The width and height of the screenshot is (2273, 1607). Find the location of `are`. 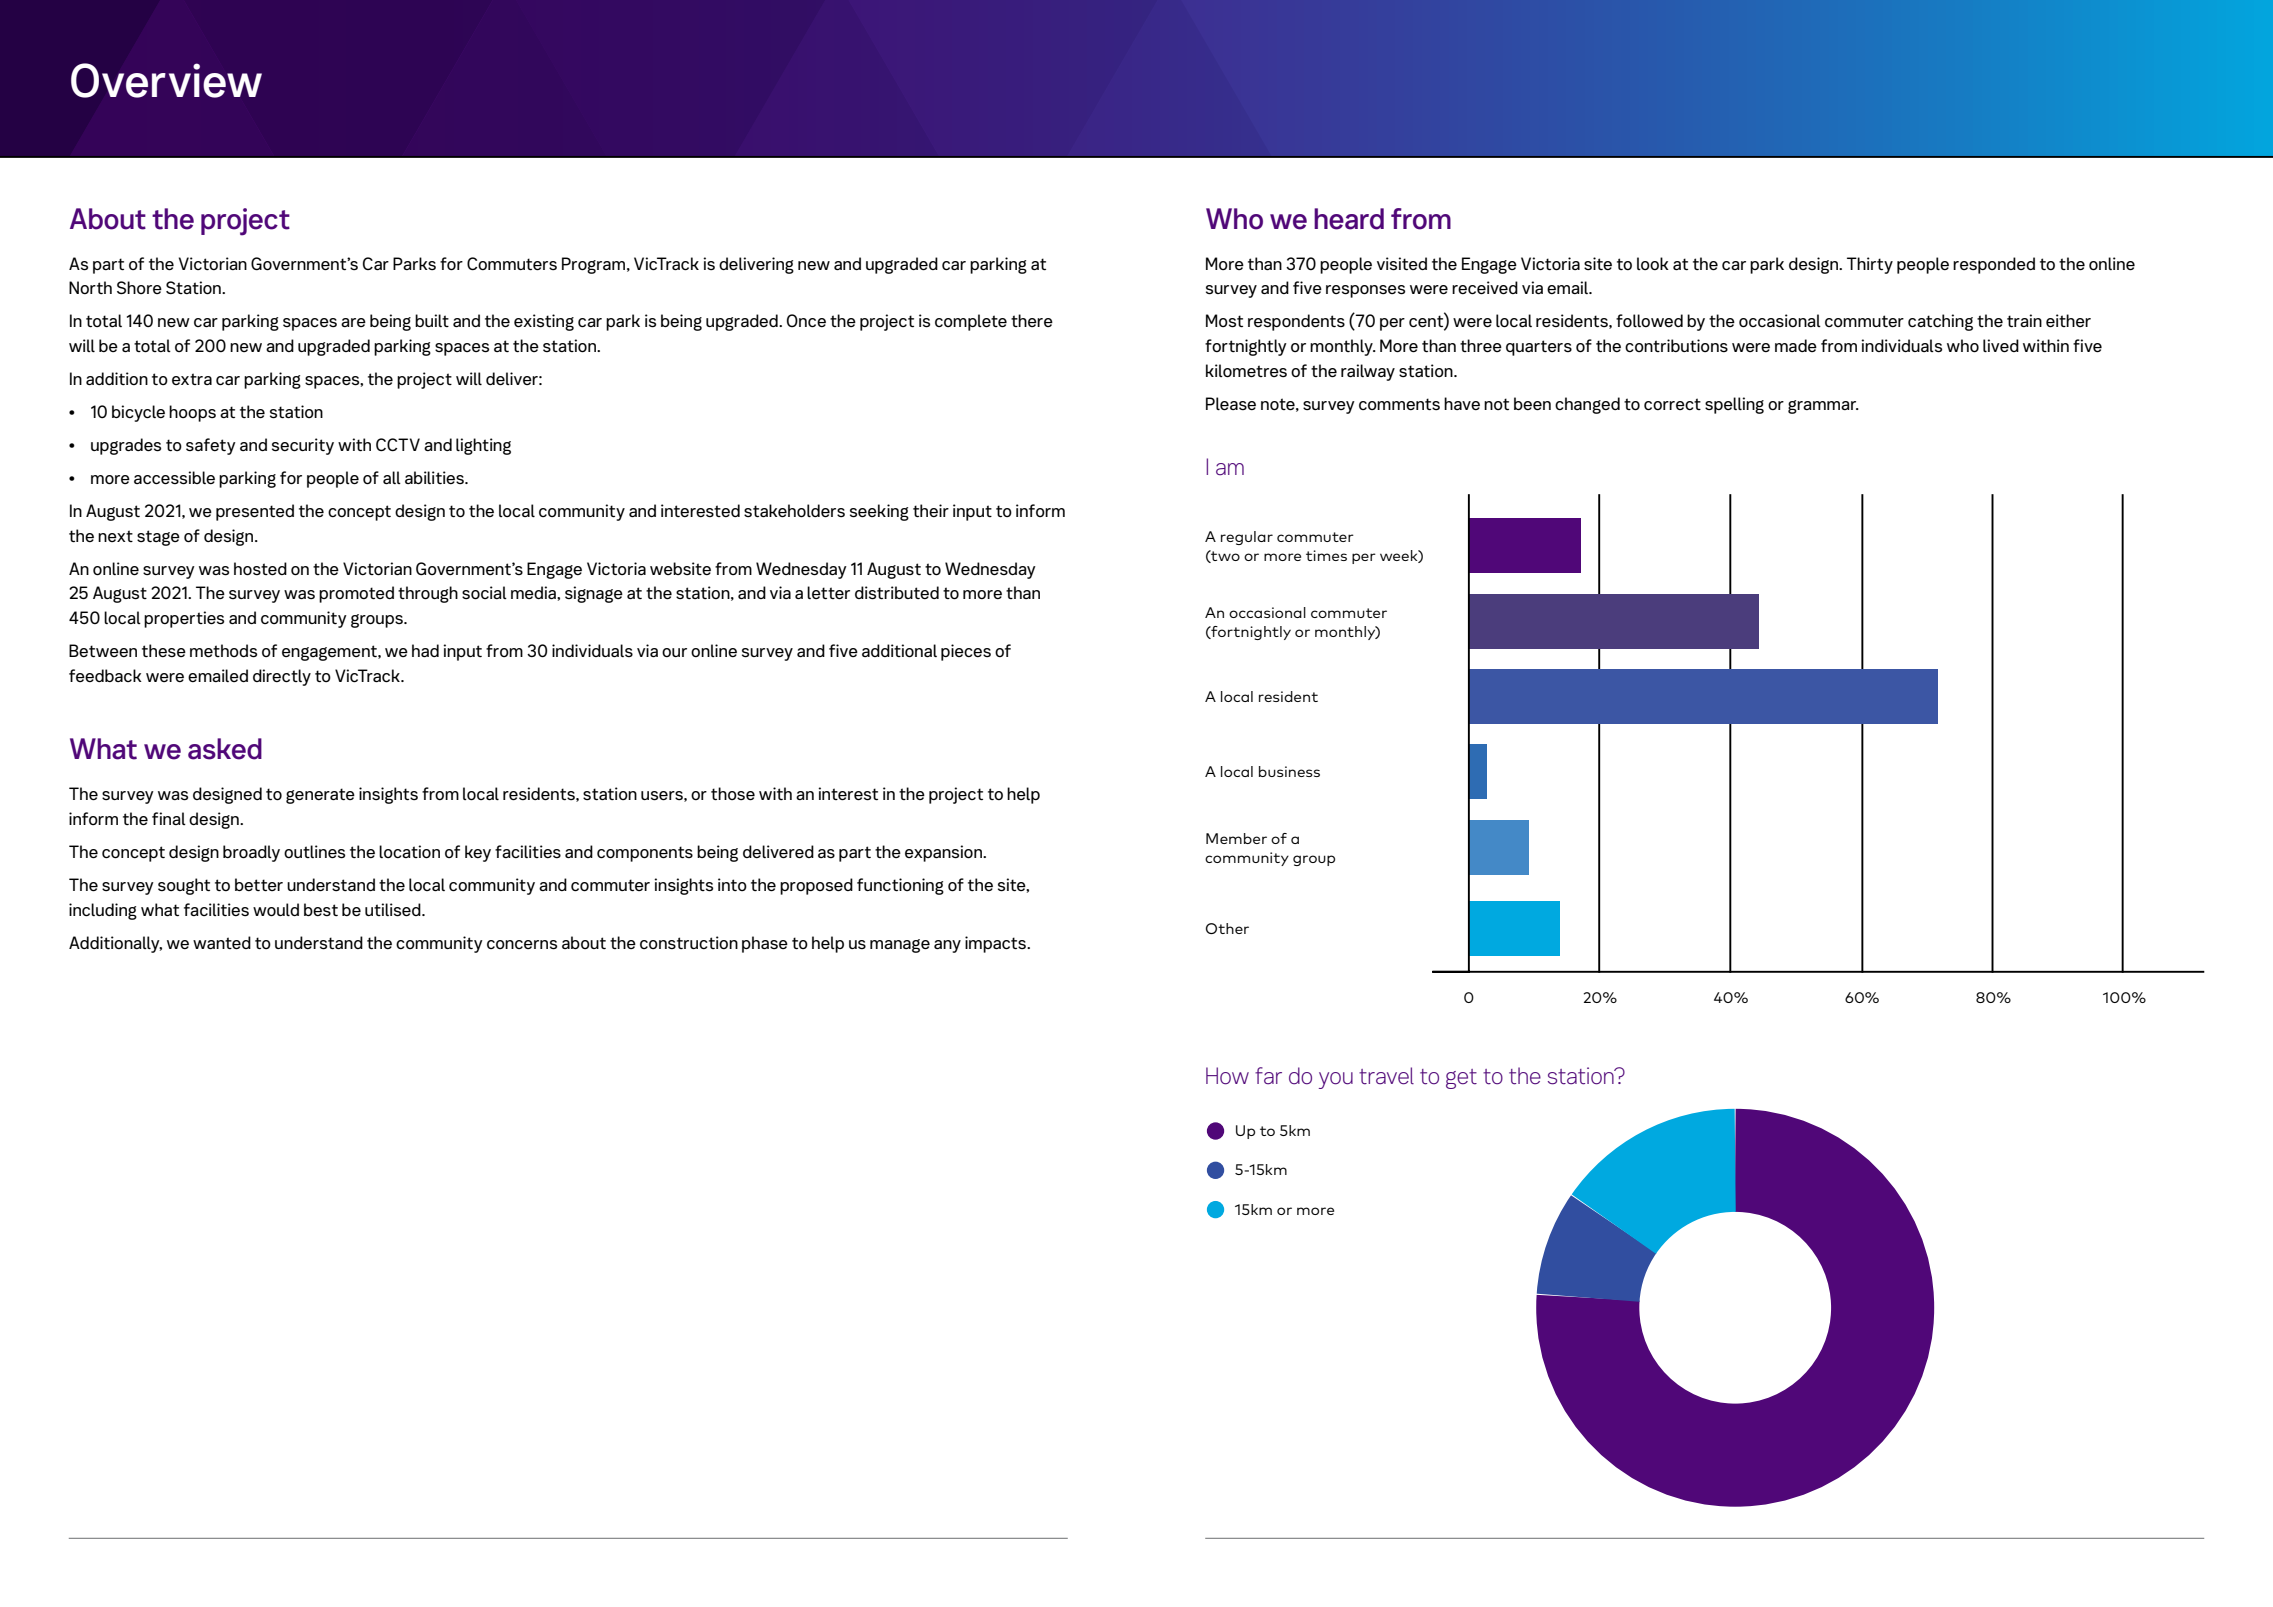

are is located at coordinates (353, 322).
